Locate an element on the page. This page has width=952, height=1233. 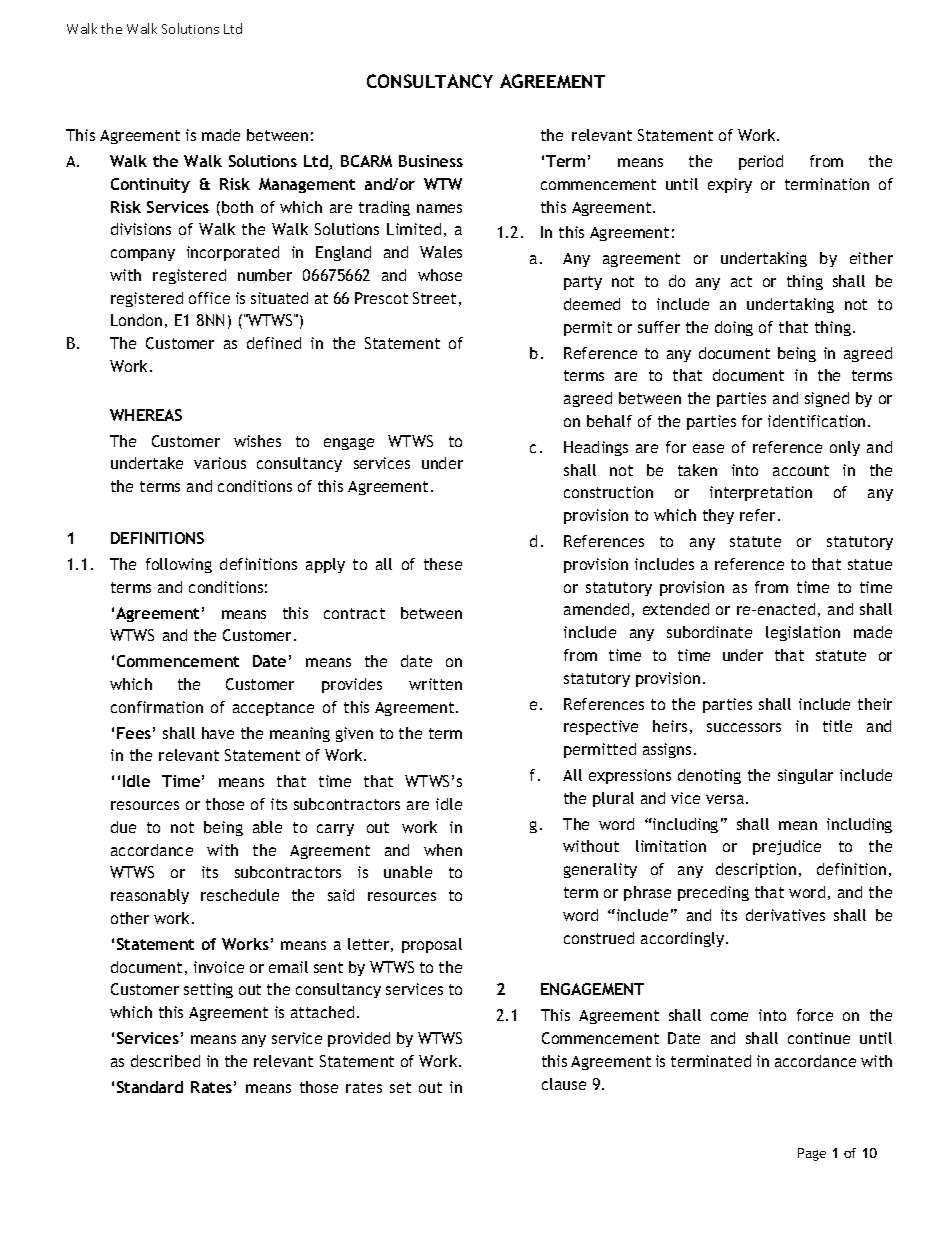
period is located at coordinates (761, 162).
